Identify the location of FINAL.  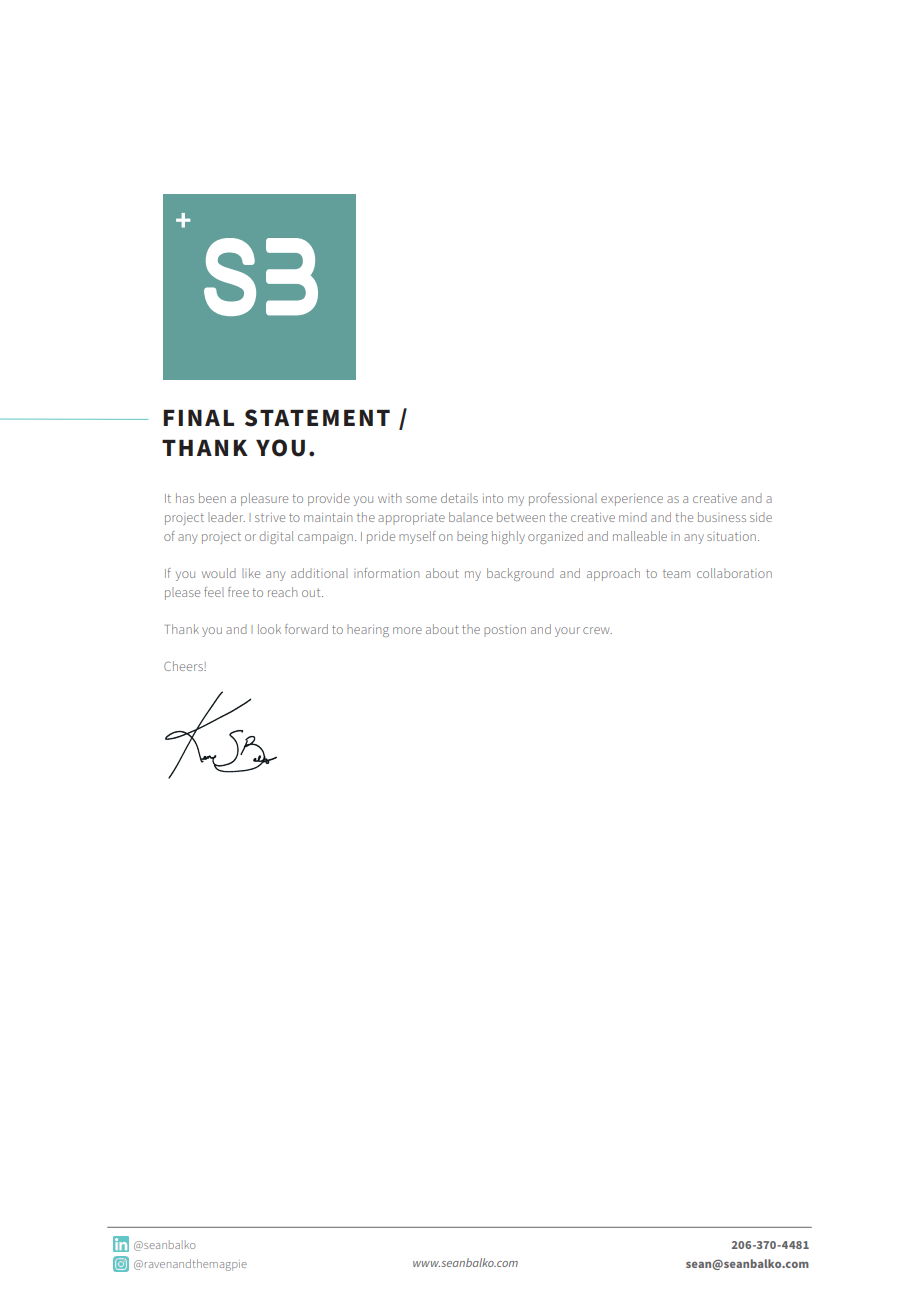
(198, 418).
